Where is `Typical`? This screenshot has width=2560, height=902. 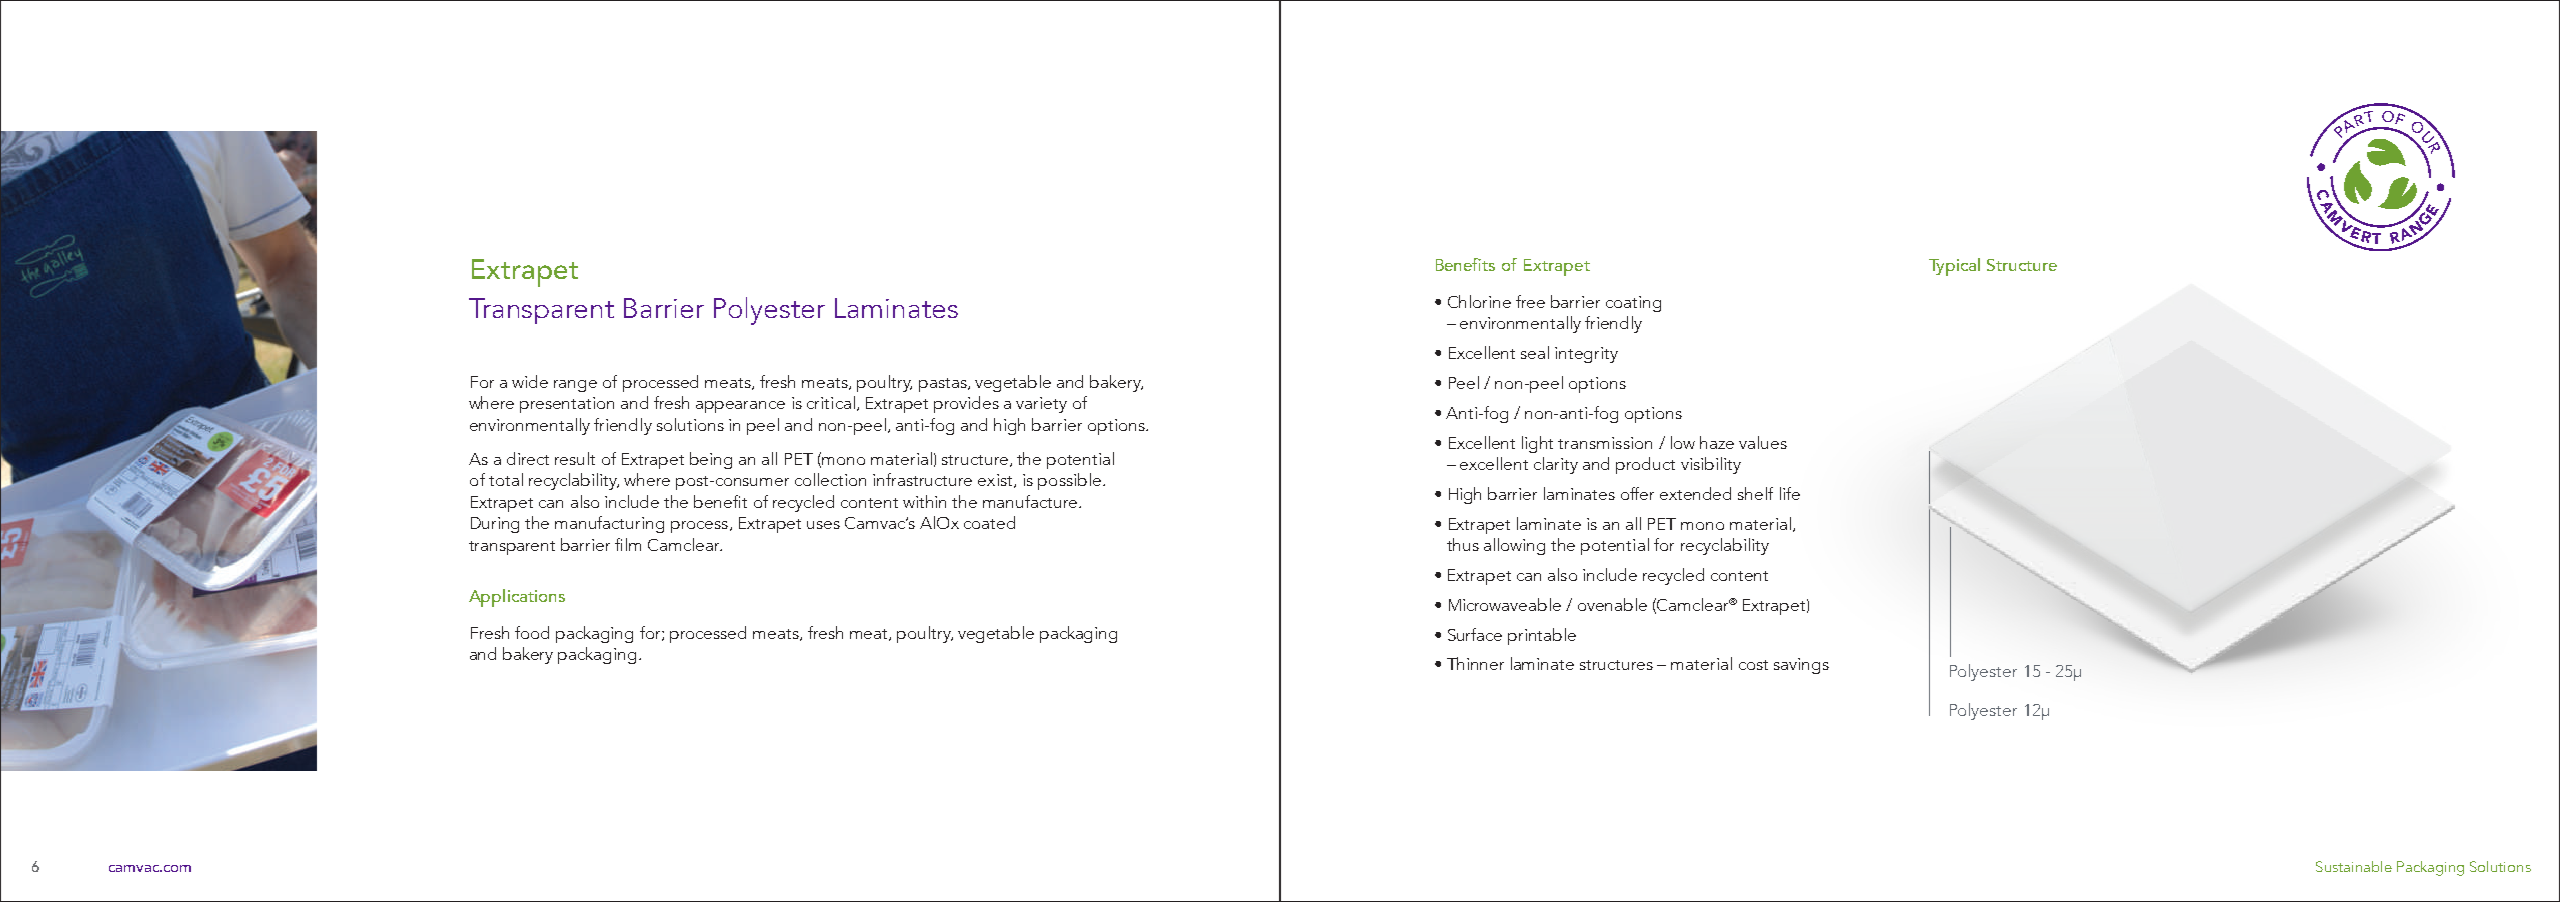 Typical is located at coordinates (1954, 267).
